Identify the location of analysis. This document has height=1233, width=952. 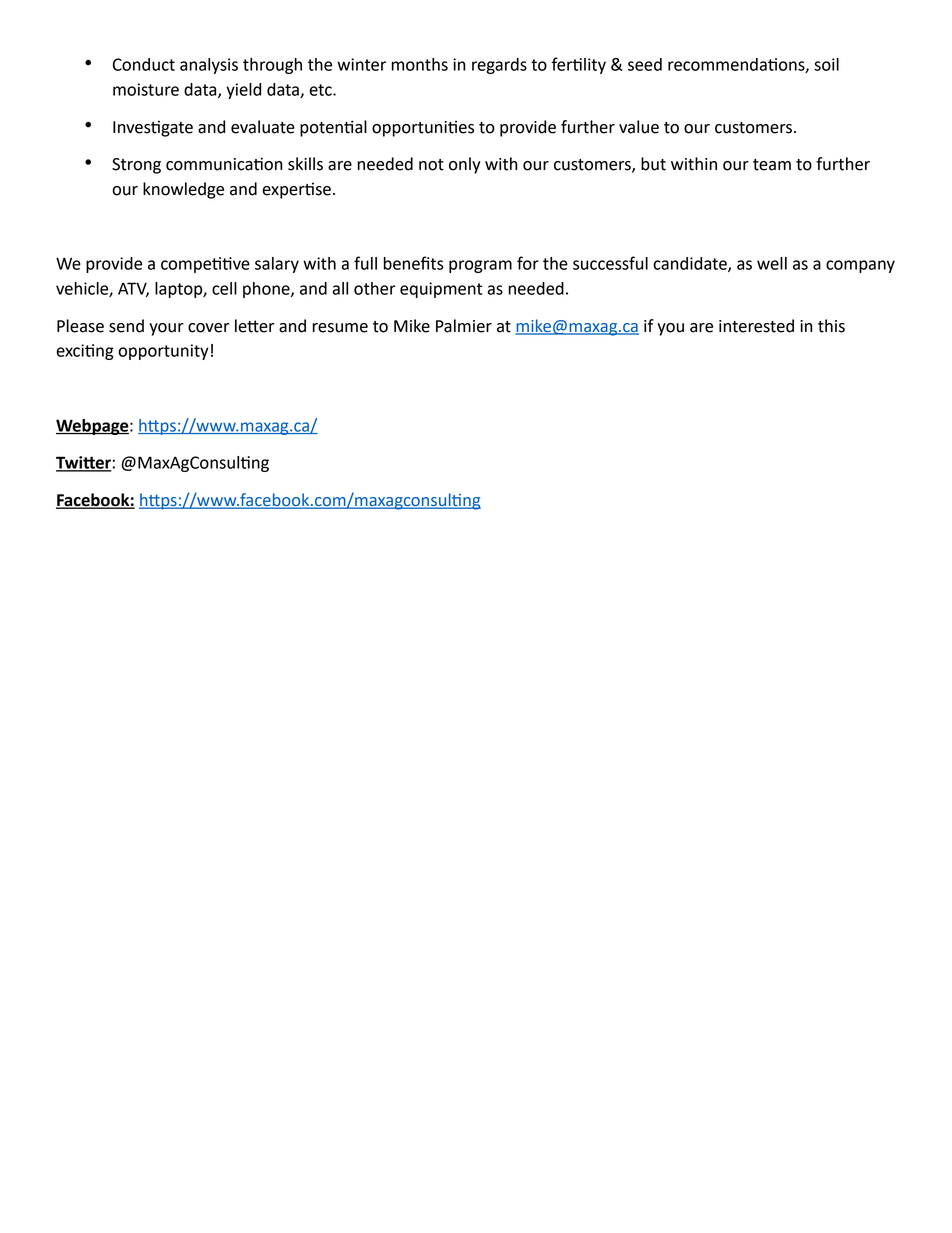
(209, 66).
